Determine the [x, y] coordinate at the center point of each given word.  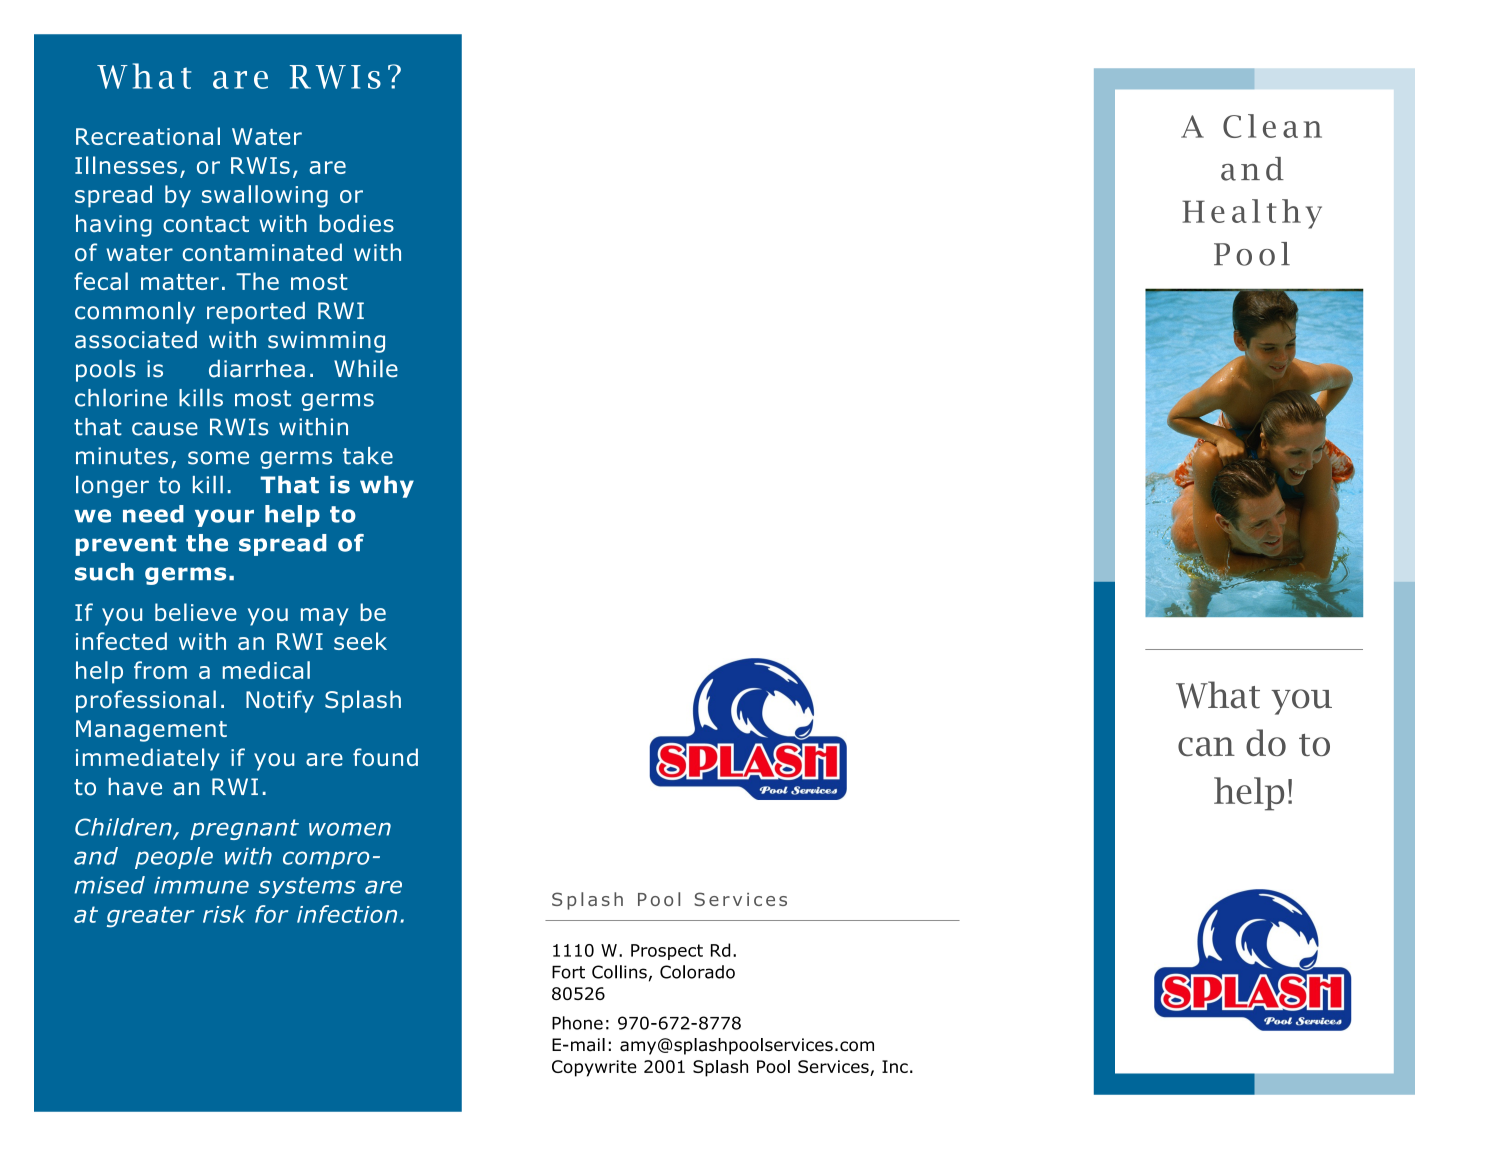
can [1206, 746]
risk [224, 914]
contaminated [262, 252]
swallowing [265, 196]
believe [196, 612]
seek [360, 641]
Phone [577, 1023]
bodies [356, 223]
